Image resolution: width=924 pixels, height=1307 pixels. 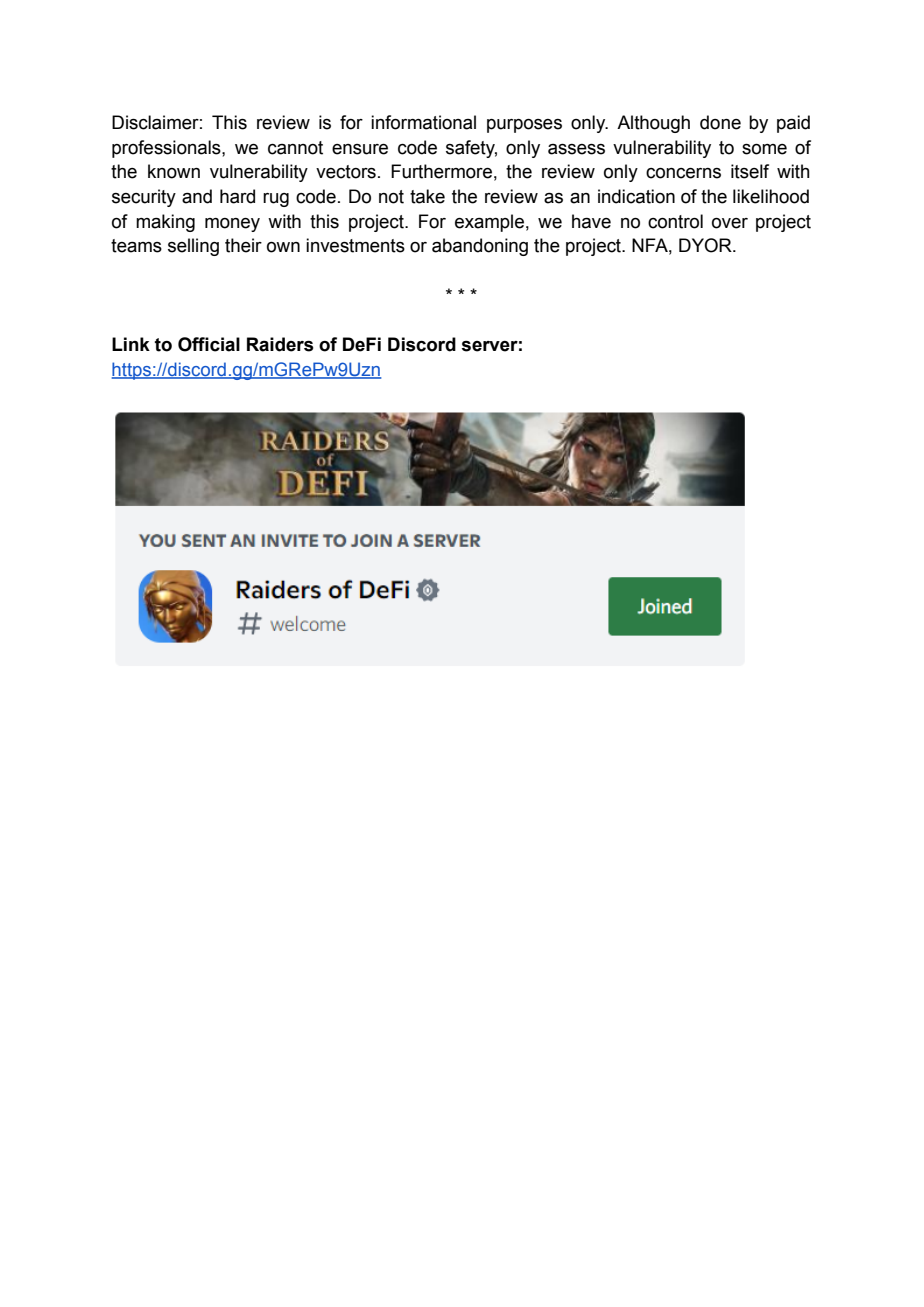 What do you see at coordinates (730, 223) in the image?
I see `over` at bounding box center [730, 223].
